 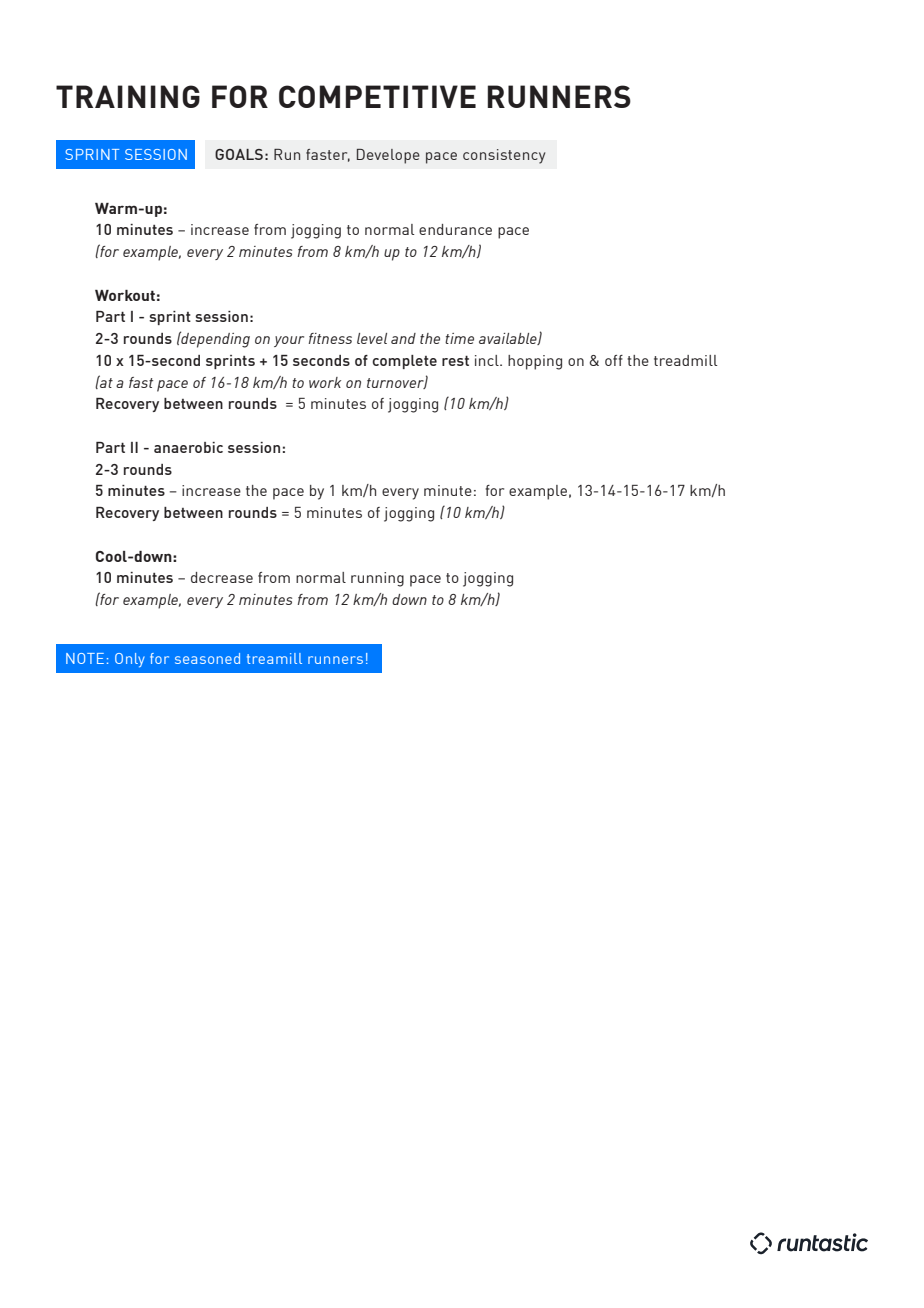 I want to click on anaerobic, so click(x=188, y=447).
